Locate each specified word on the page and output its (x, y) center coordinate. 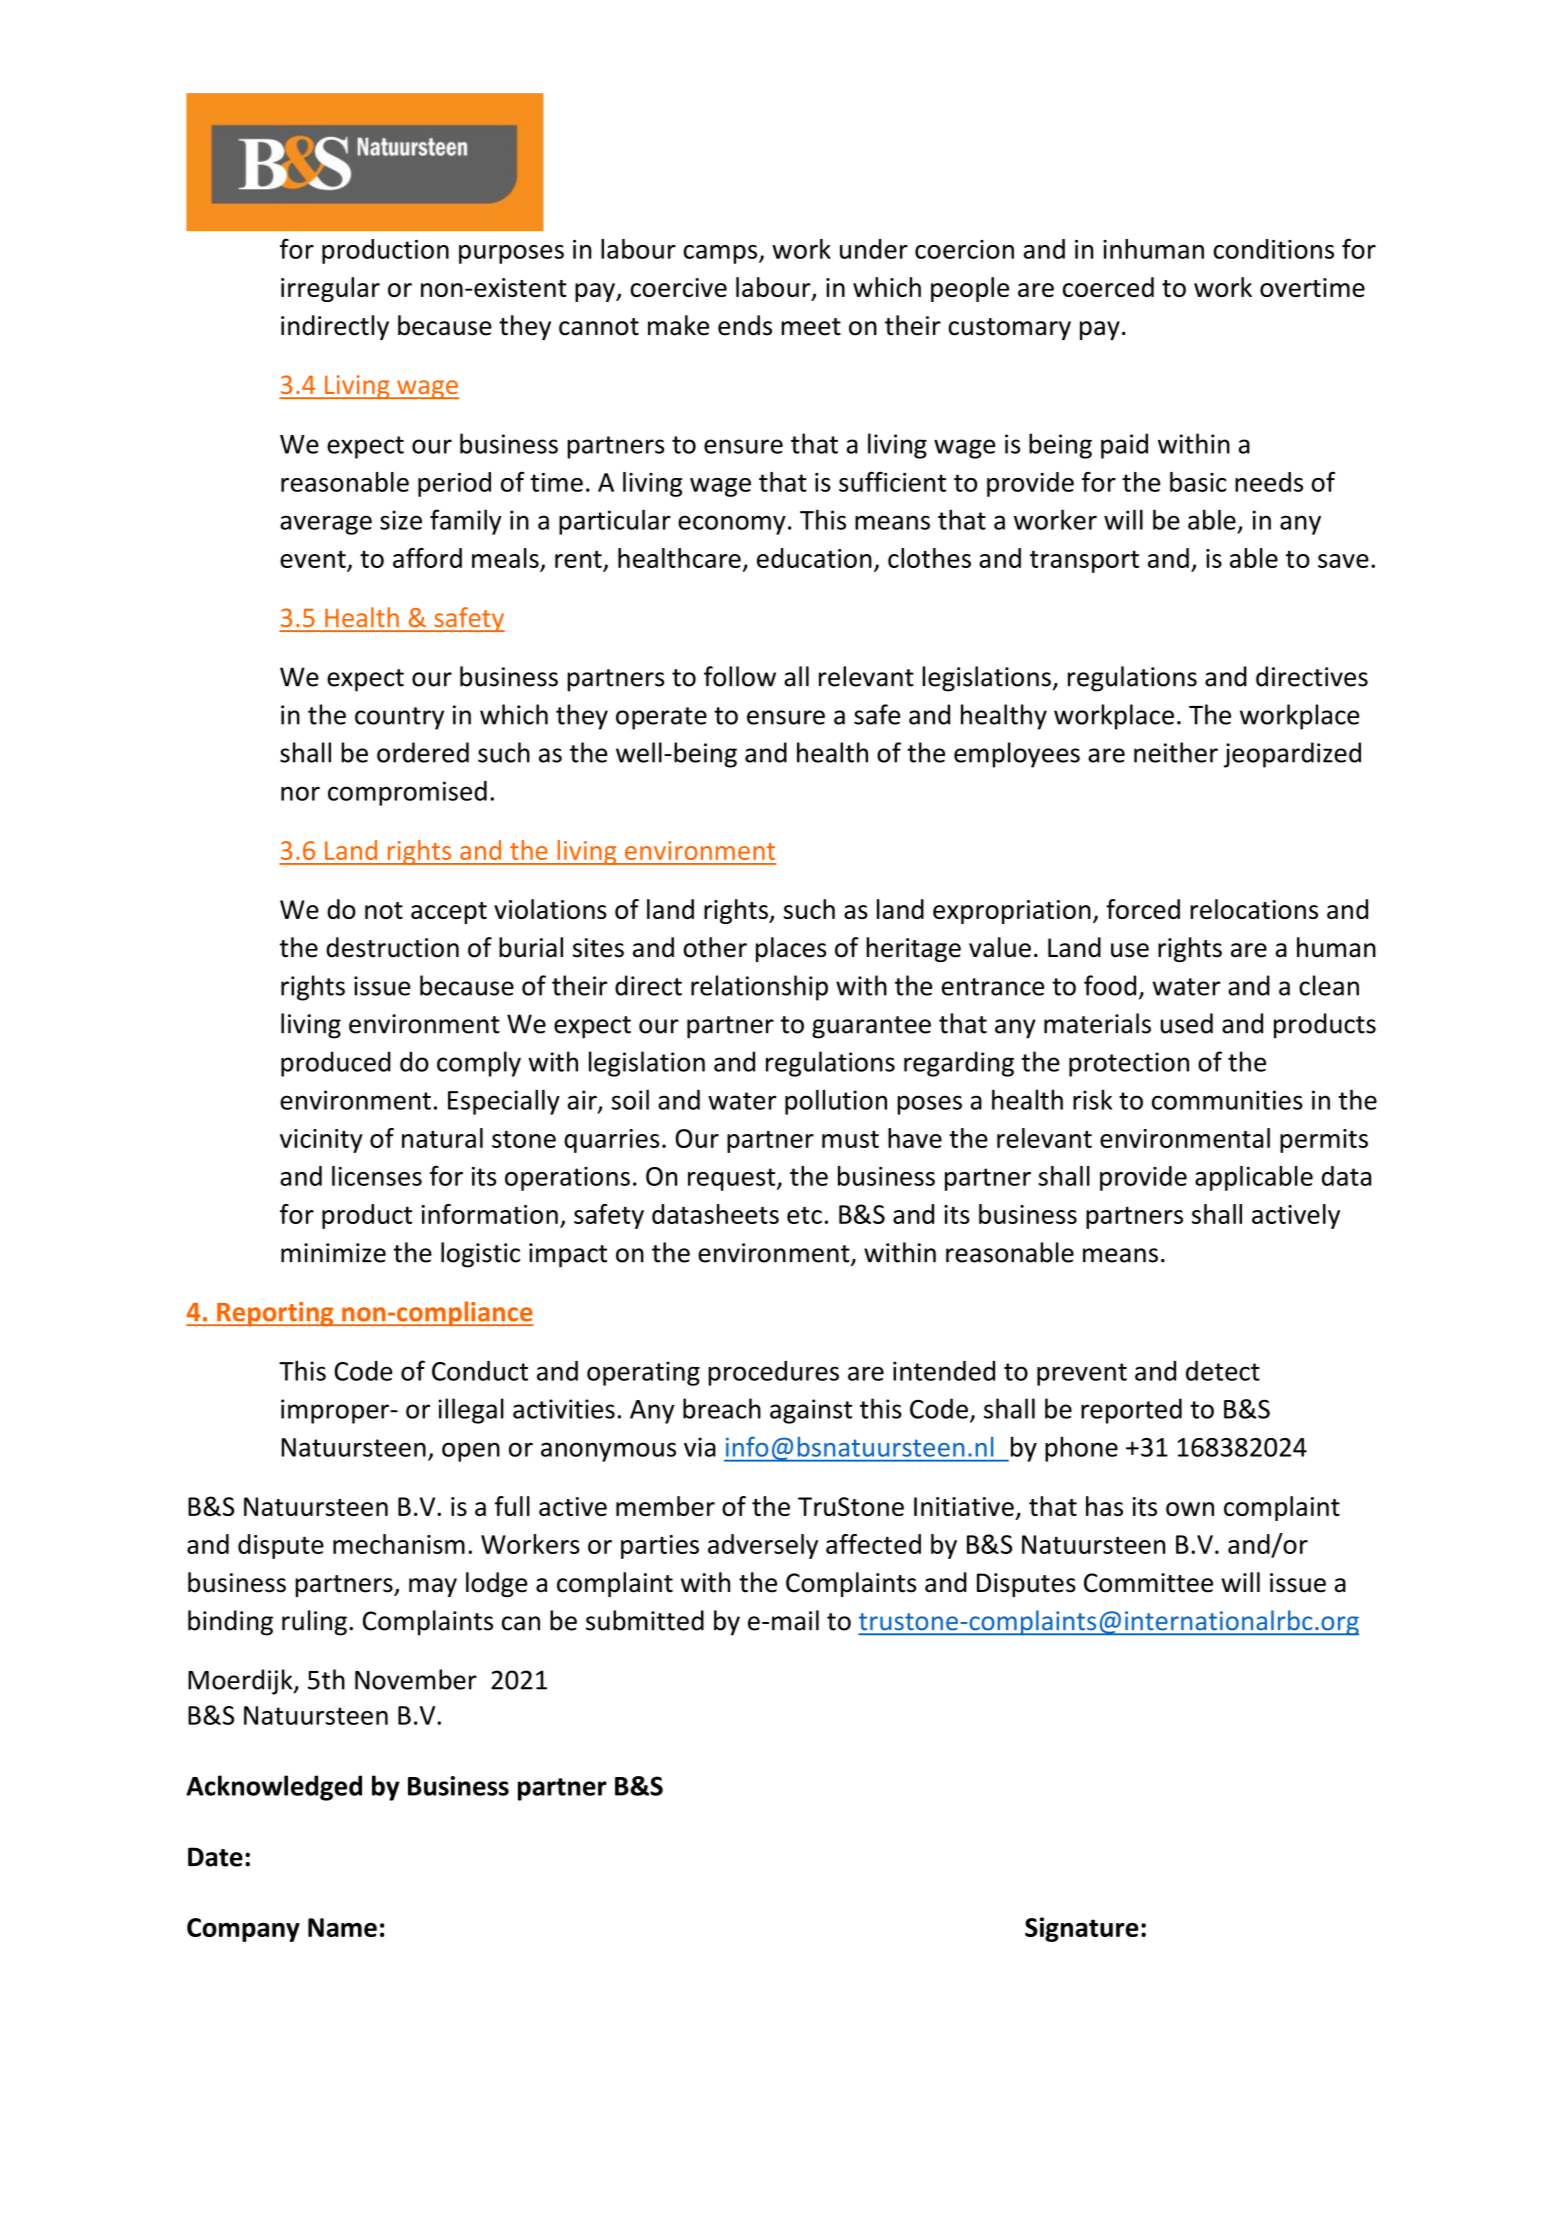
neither (1176, 752)
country (399, 718)
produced (336, 1064)
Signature (1082, 1929)
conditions (1273, 249)
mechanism (399, 1544)
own (1190, 1509)
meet (811, 327)
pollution (836, 1102)
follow (740, 676)
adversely (763, 1546)
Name (342, 1927)
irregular (330, 289)
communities (1227, 1100)
